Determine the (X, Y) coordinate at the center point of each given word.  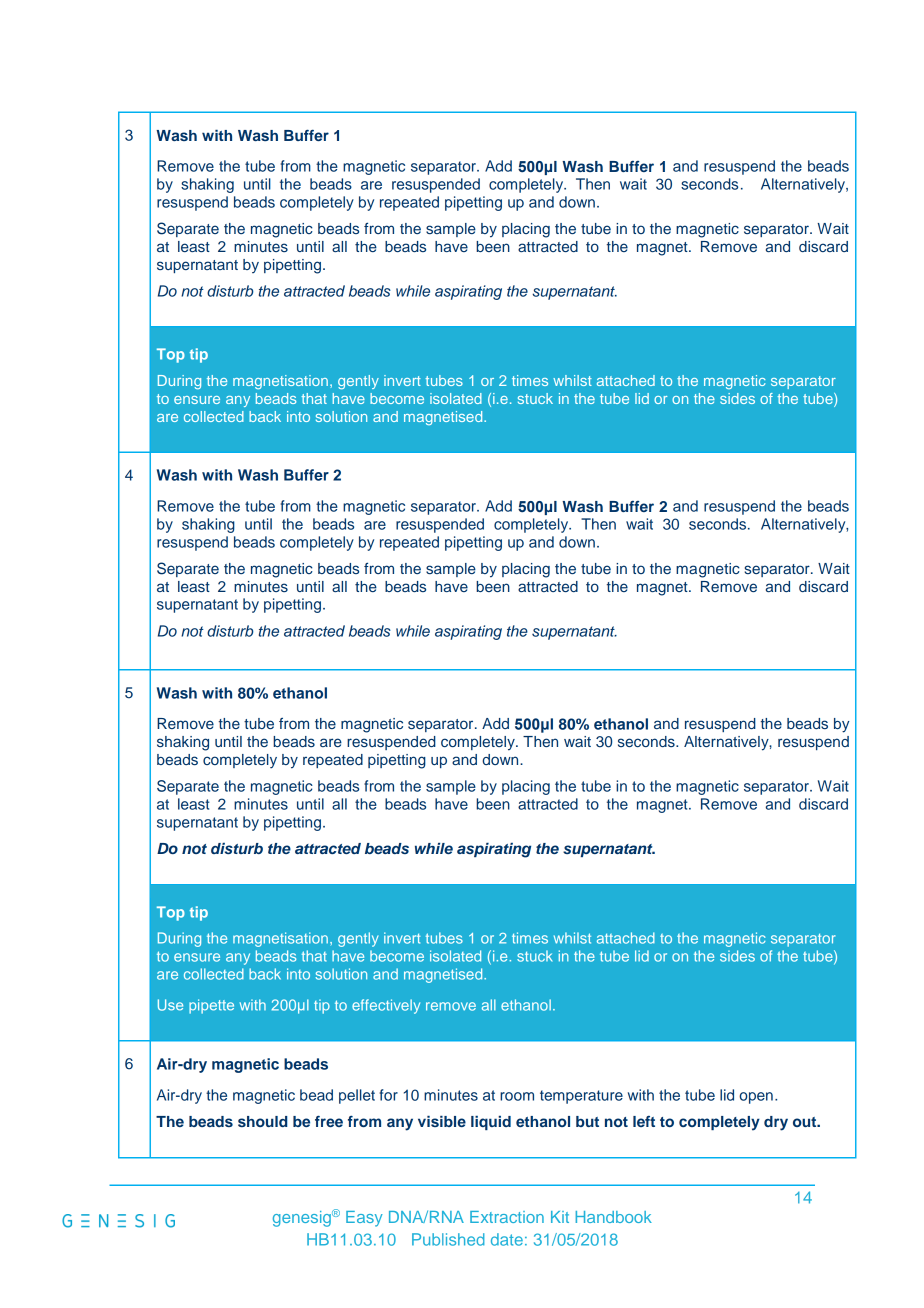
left (644, 1121)
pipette (211, 1006)
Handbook (613, 1217)
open (756, 1098)
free (329, 1121)
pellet (357, 1096)
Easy (364, 1219)
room (517, 1096)
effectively (386, 1006)
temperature (581, 1097)
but (587, 1121)
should (262, 1121)
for (388, 1095)
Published (448, 1239)
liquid (491, 1123)
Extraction (507, 1217)
